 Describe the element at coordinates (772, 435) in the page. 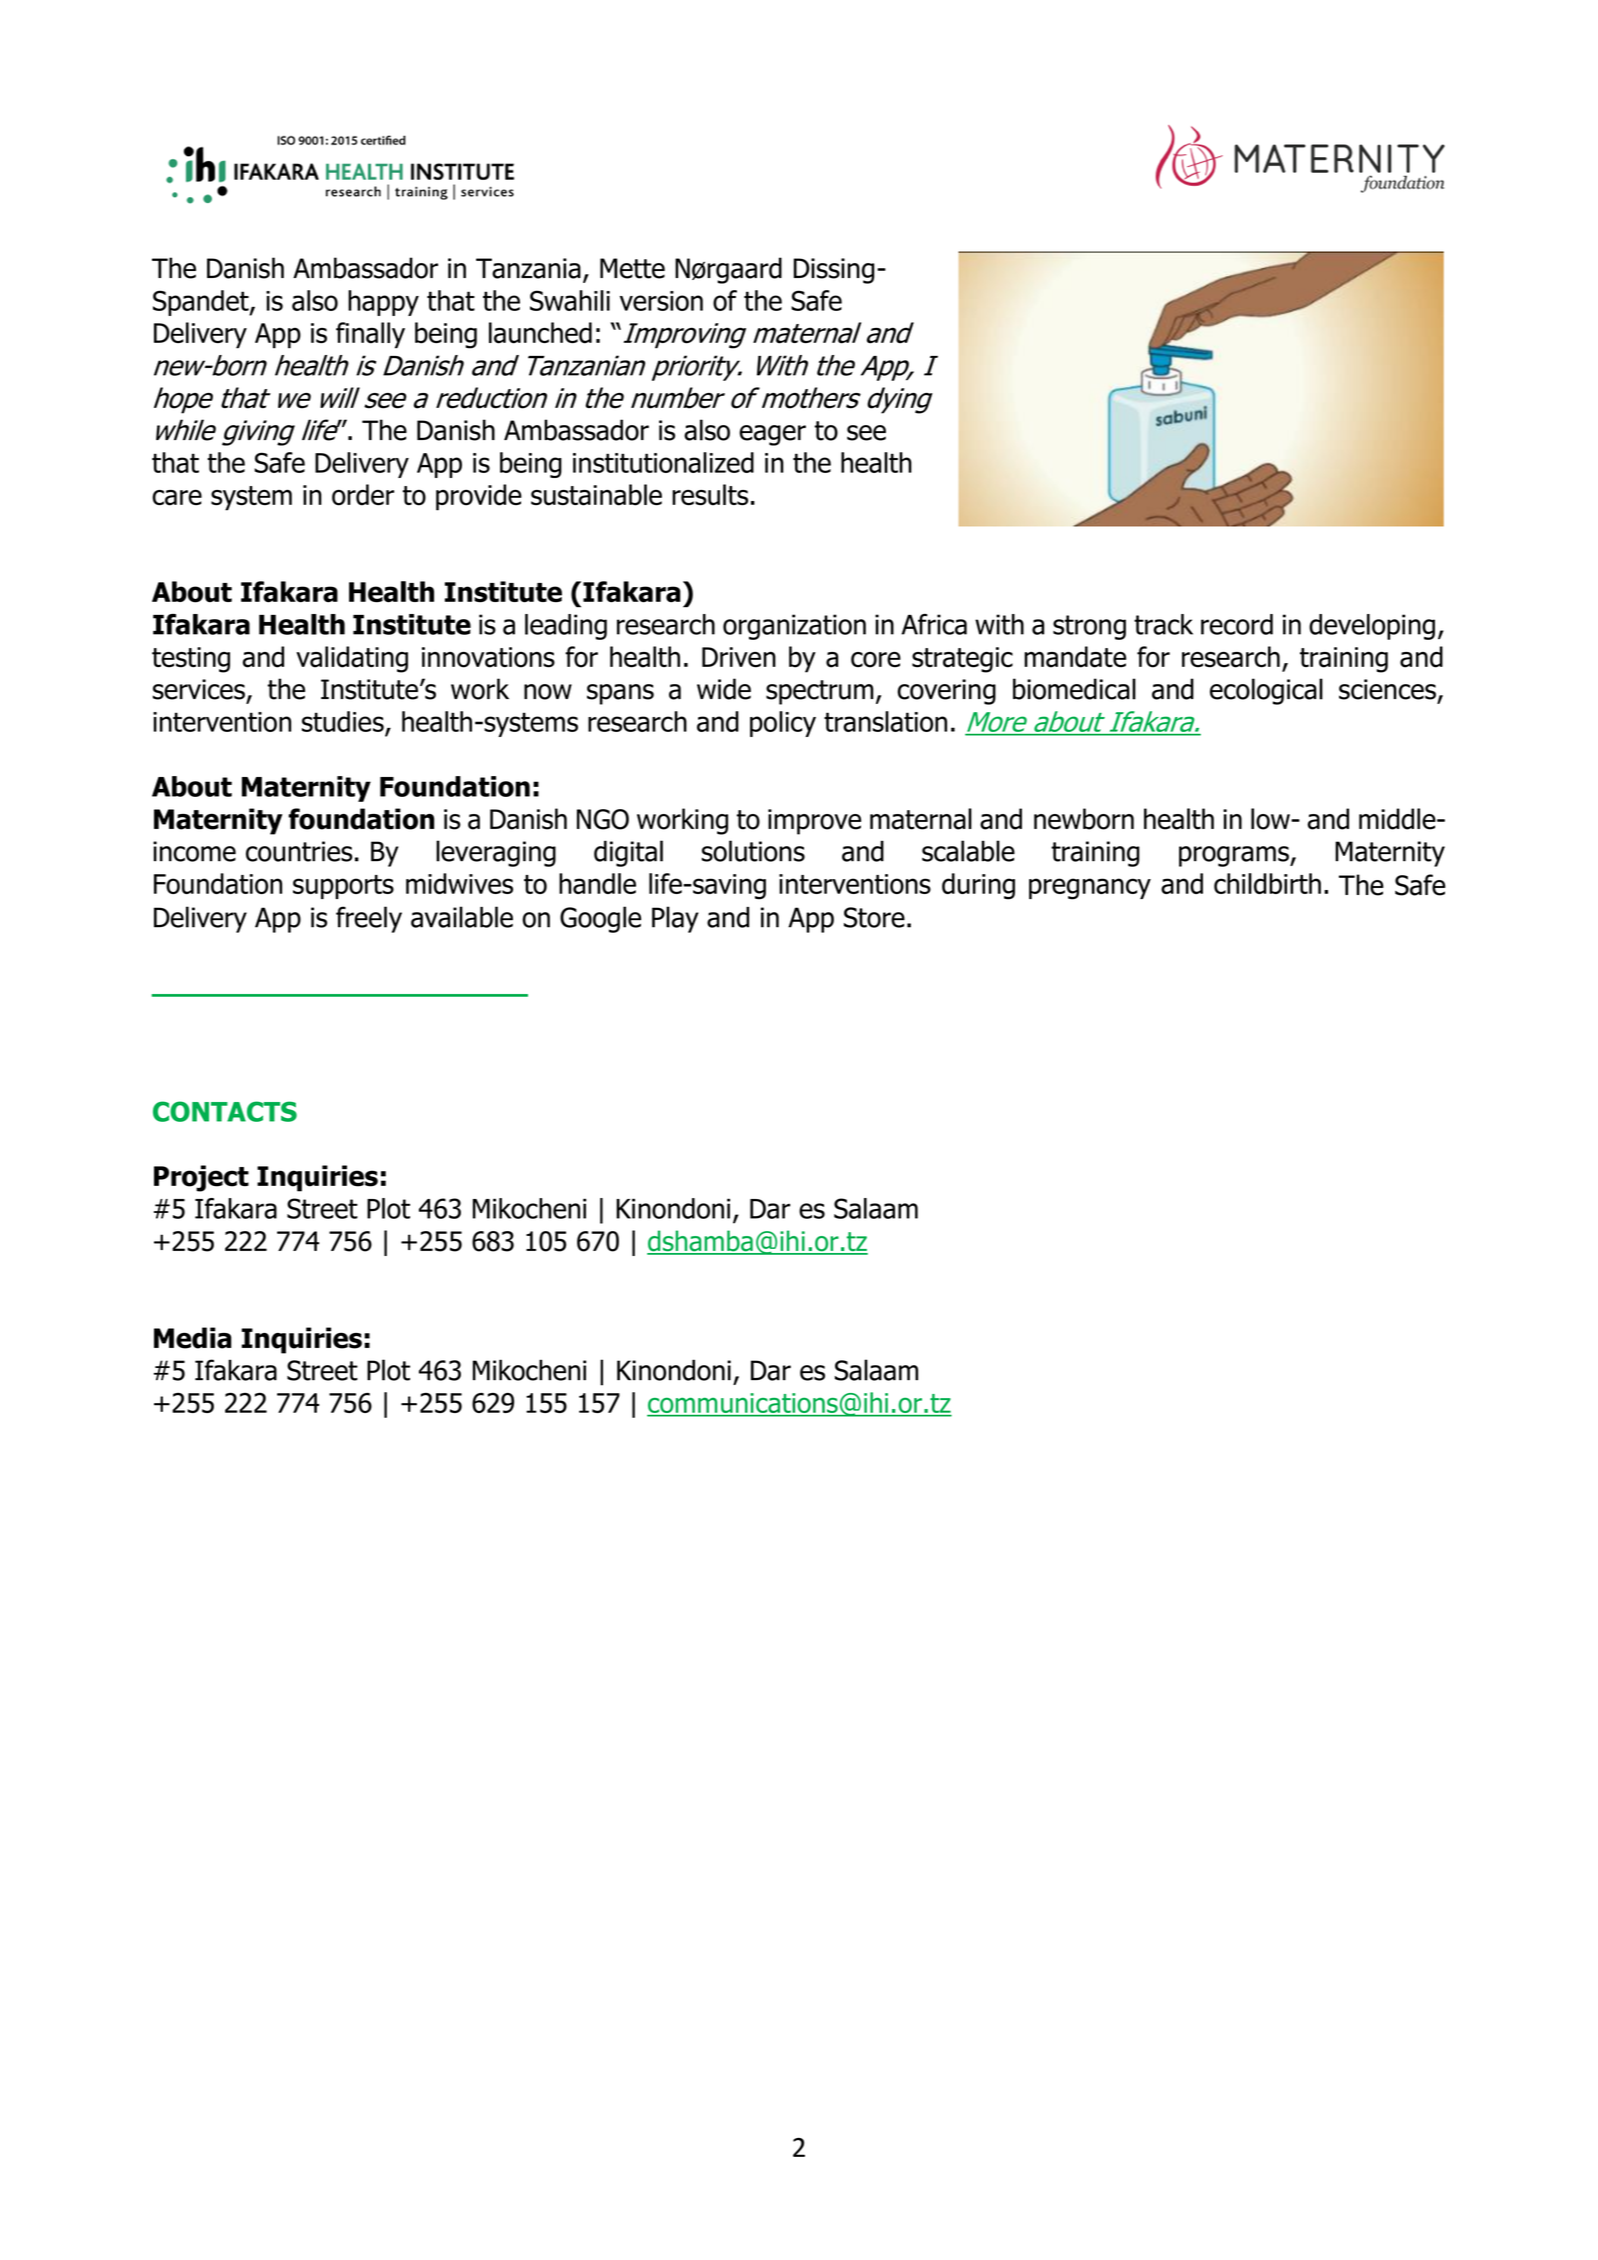

I see `eager` at that location.
